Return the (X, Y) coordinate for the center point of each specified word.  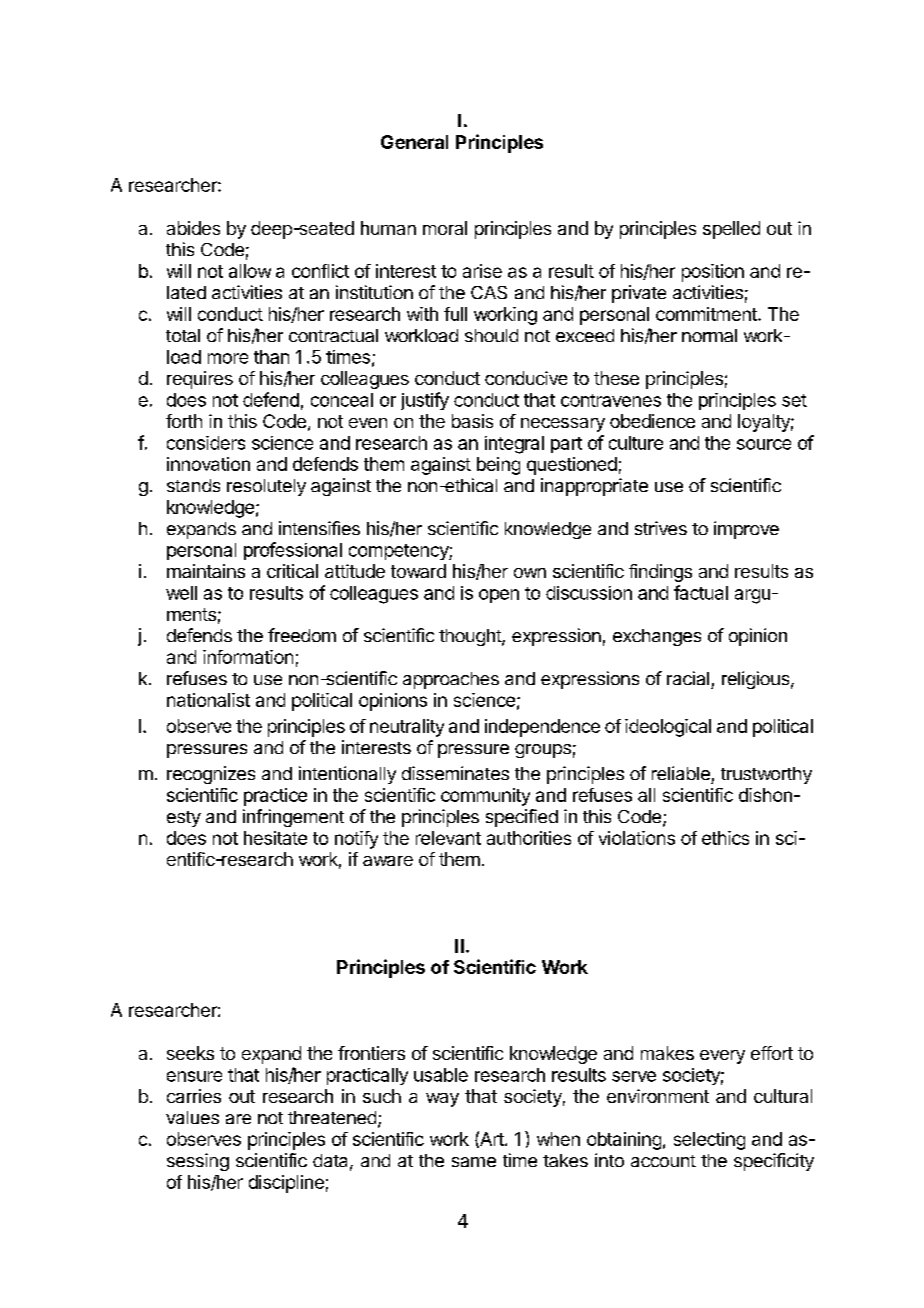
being (498, 466)
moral (445, 228)
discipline (286, 1184)
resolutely (266, 487)
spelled (731, 230)
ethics (725, 838)
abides (193, 228)
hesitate (275, 838)
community (485, 797)
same (474, 1162)
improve (746, 530)
